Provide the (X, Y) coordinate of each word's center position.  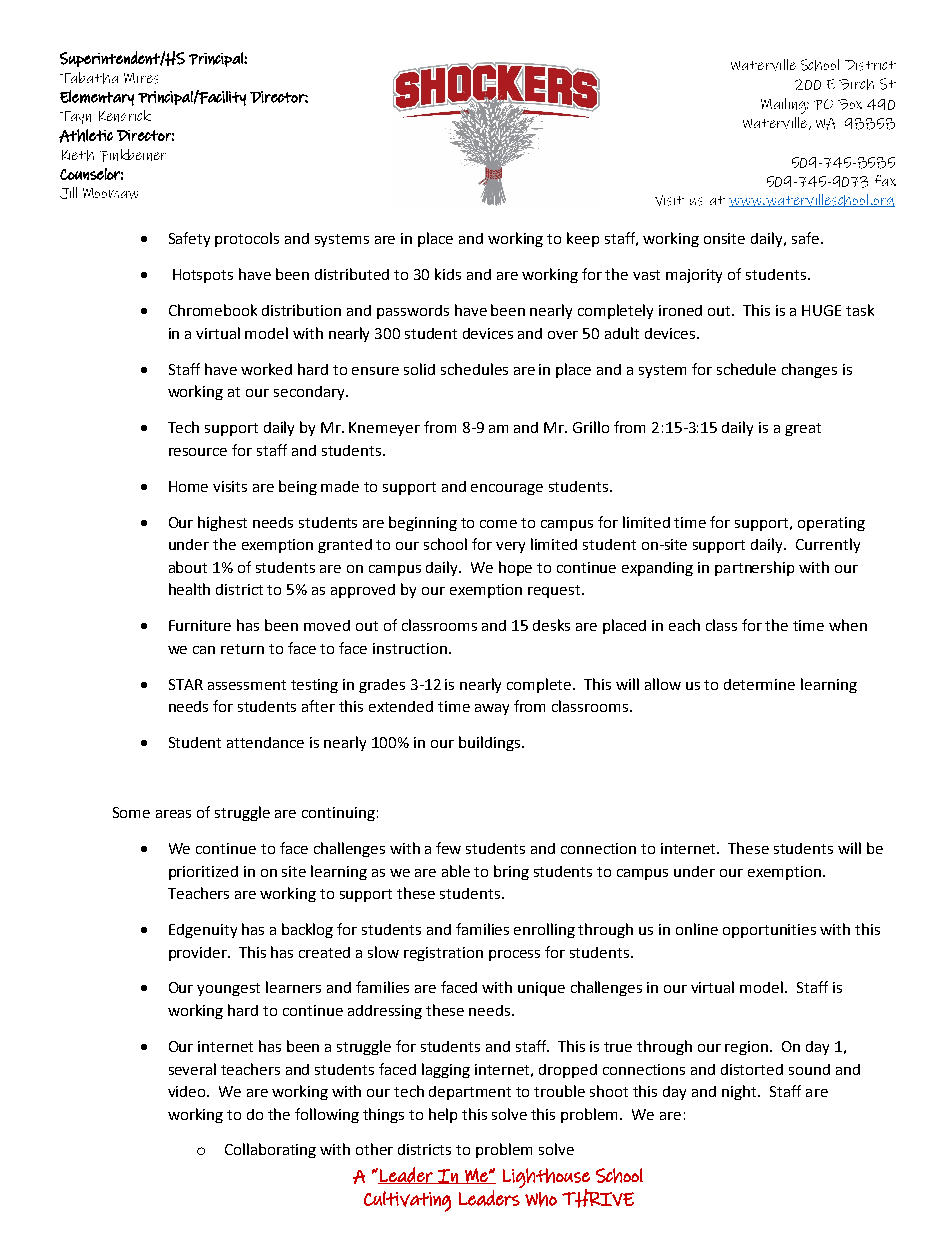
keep (583, 239)
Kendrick (125, 116)
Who (541, 1199)
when (848, 625)
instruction (410, 648)
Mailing (784, 106)
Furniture (200, 625)
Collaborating (270, 1150)
